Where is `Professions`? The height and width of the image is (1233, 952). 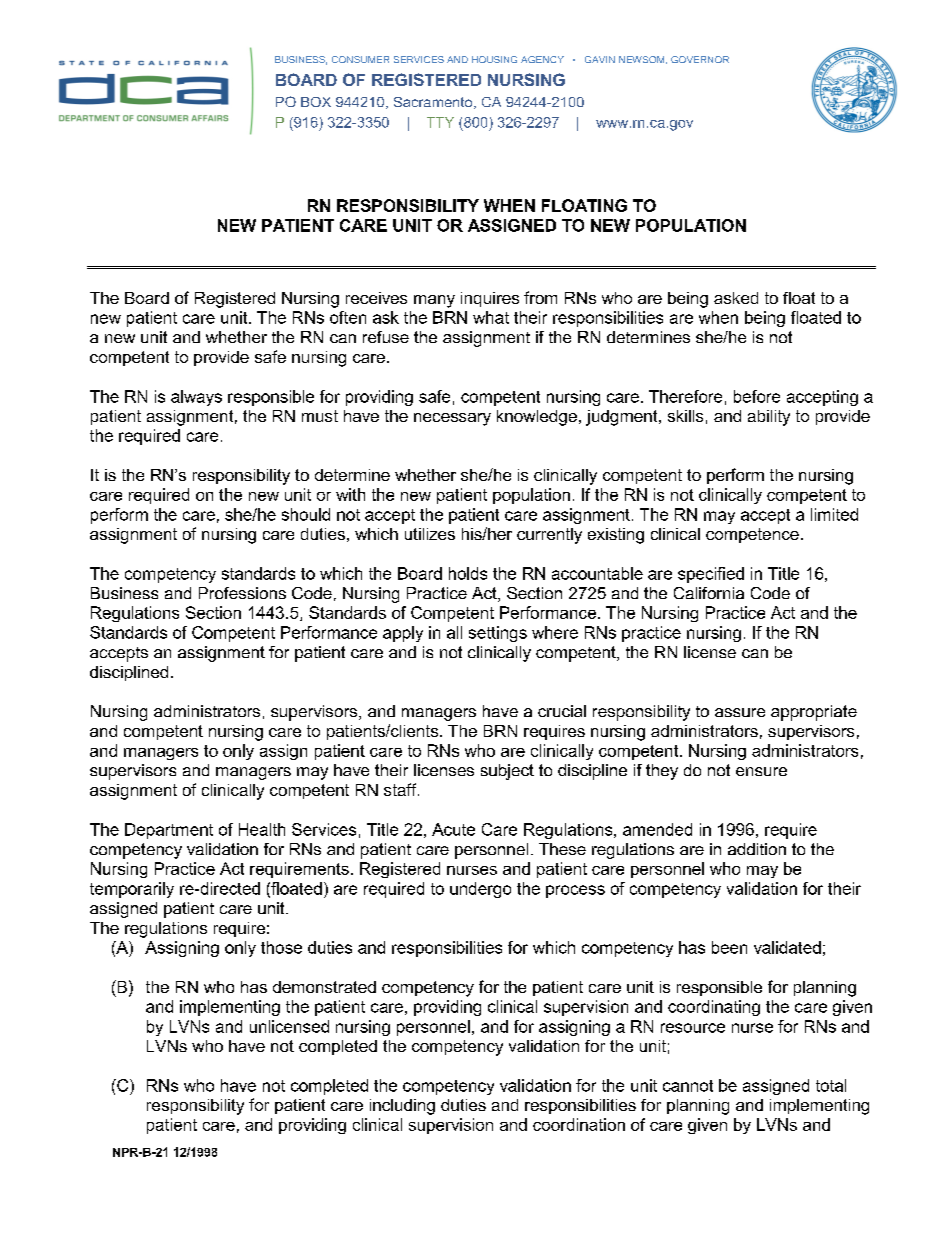
Professions is located at coordinates (242, 593).
